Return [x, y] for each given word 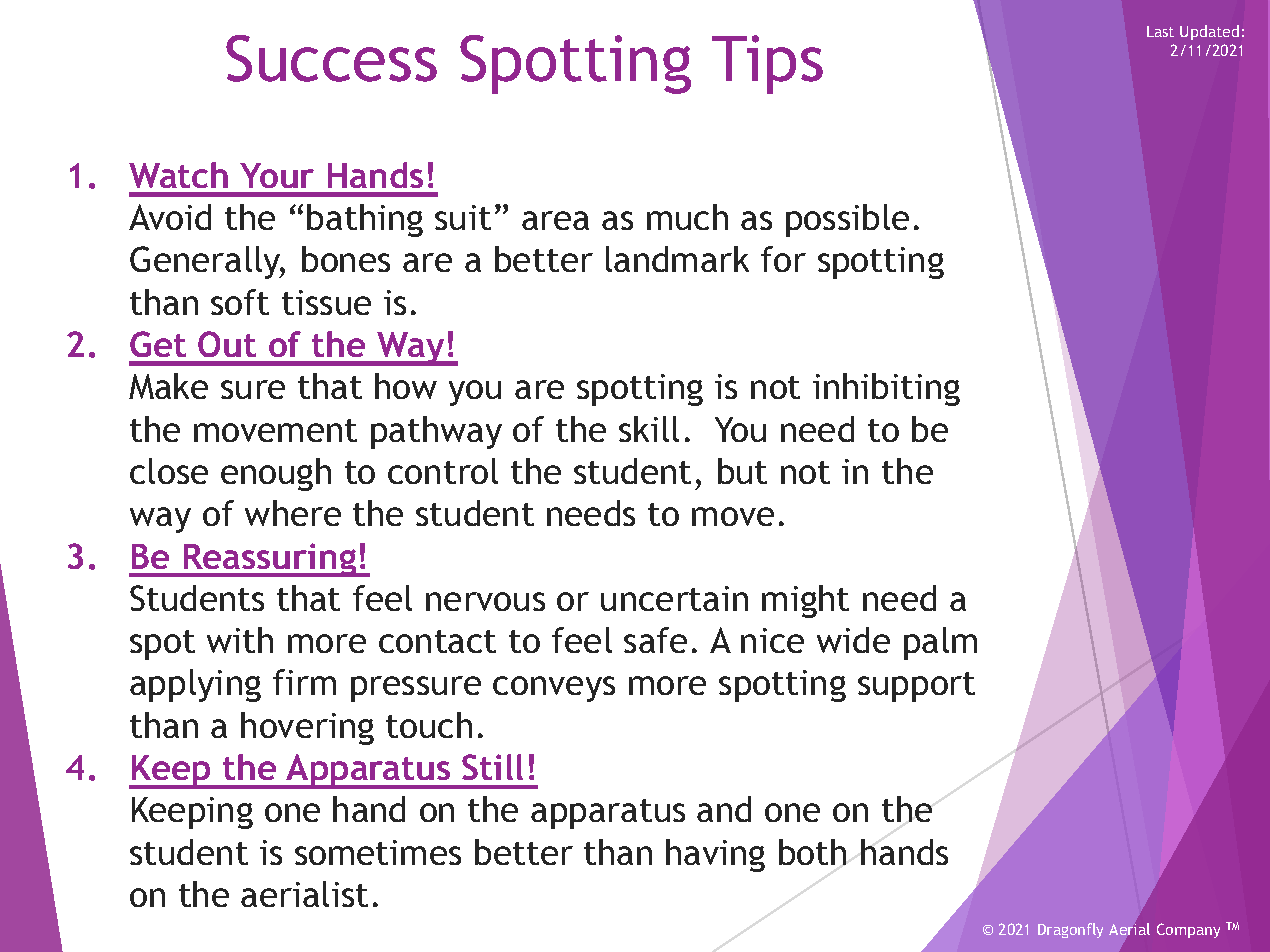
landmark [677, 259]
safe [655, 640]
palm [940, 643]
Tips [767, 64]
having [715, 855]
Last [1160, 31]
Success [331, 58]
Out [227, 344]
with [240, 640]
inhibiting [886, 389]
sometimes [378, 852]
